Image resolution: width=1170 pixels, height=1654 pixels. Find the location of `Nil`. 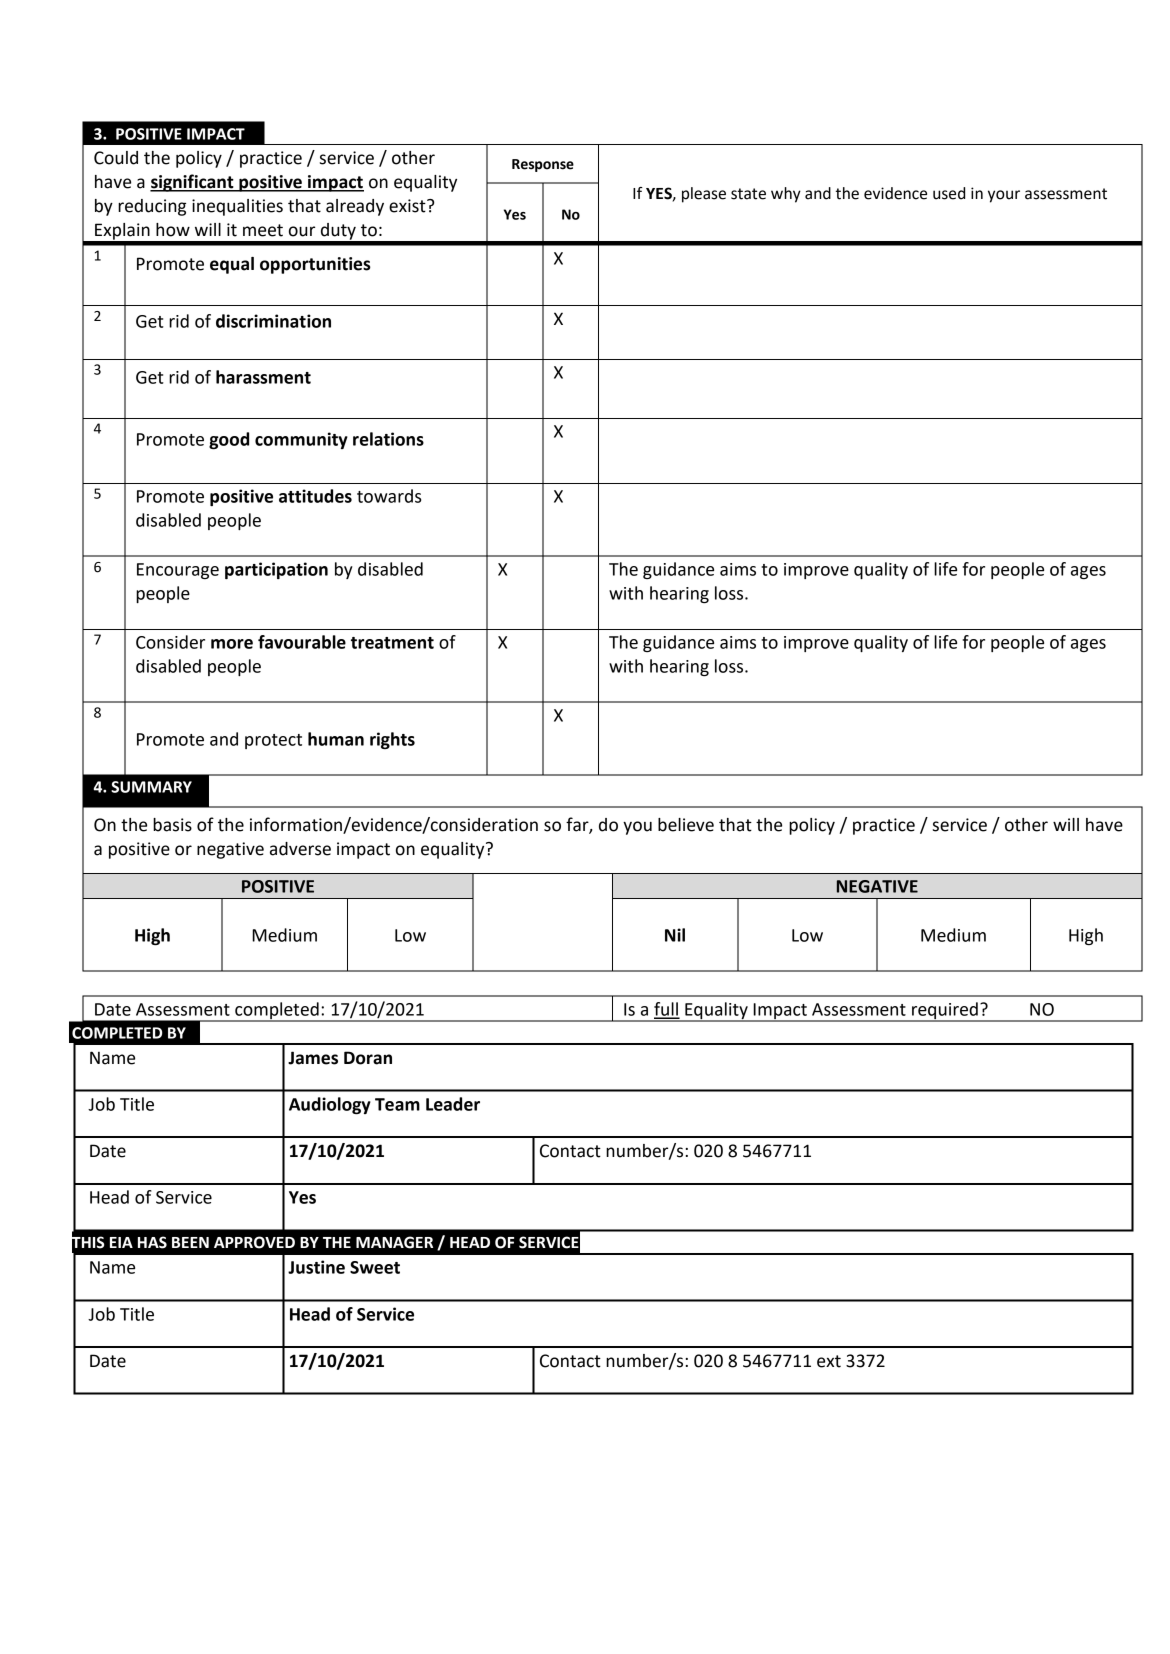

Nil is located at coordinates (675, 935).
